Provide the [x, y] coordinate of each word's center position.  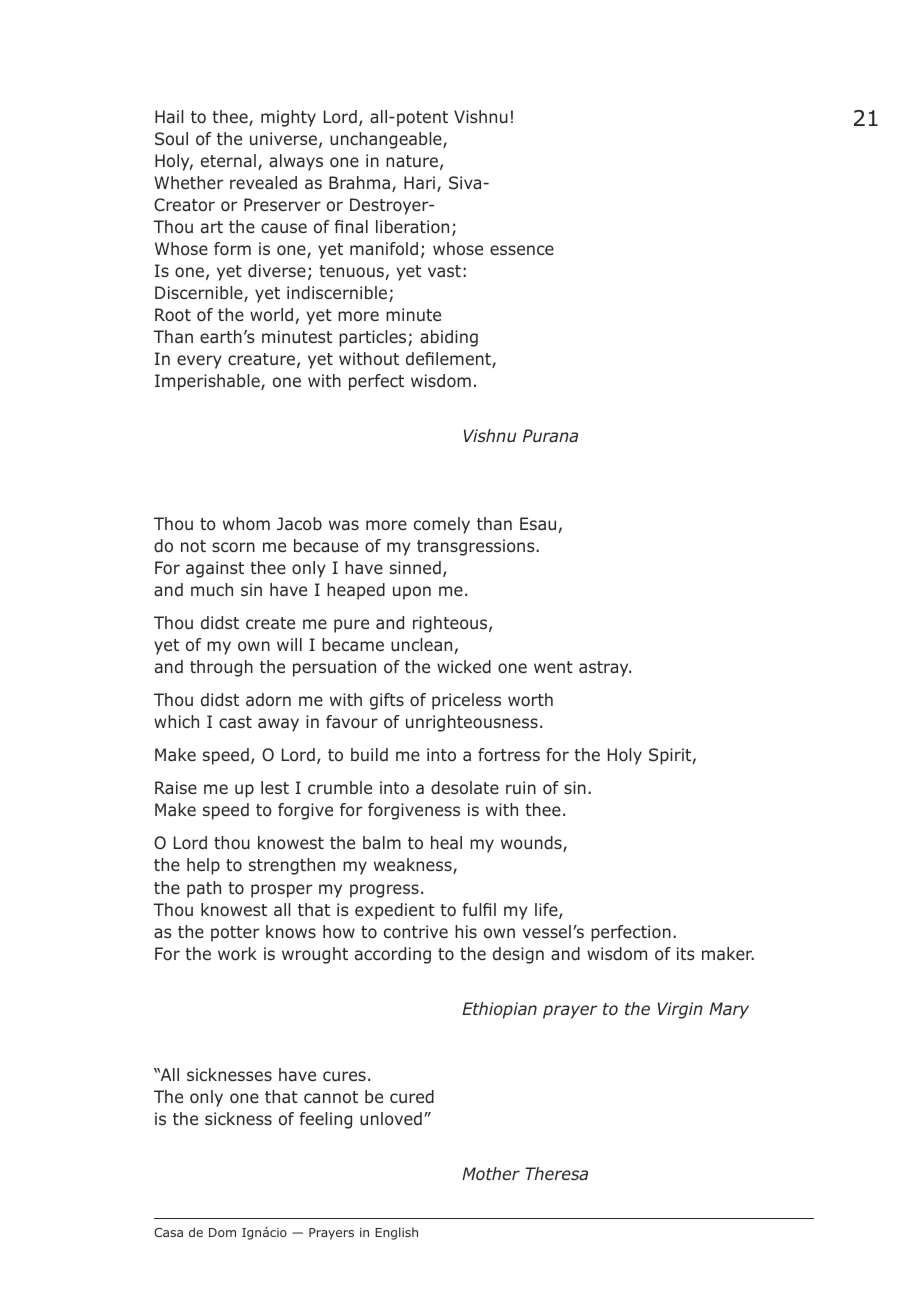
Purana [550, 435]
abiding [449, 338]
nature [412, 161]
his [466, 931]
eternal [228, 160]
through [221, 668]
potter [235, 934]
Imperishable [208, 382]
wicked [464, 666]
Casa [168, 1232]
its [686, 953]
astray [605, 669]
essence [522, 250]
